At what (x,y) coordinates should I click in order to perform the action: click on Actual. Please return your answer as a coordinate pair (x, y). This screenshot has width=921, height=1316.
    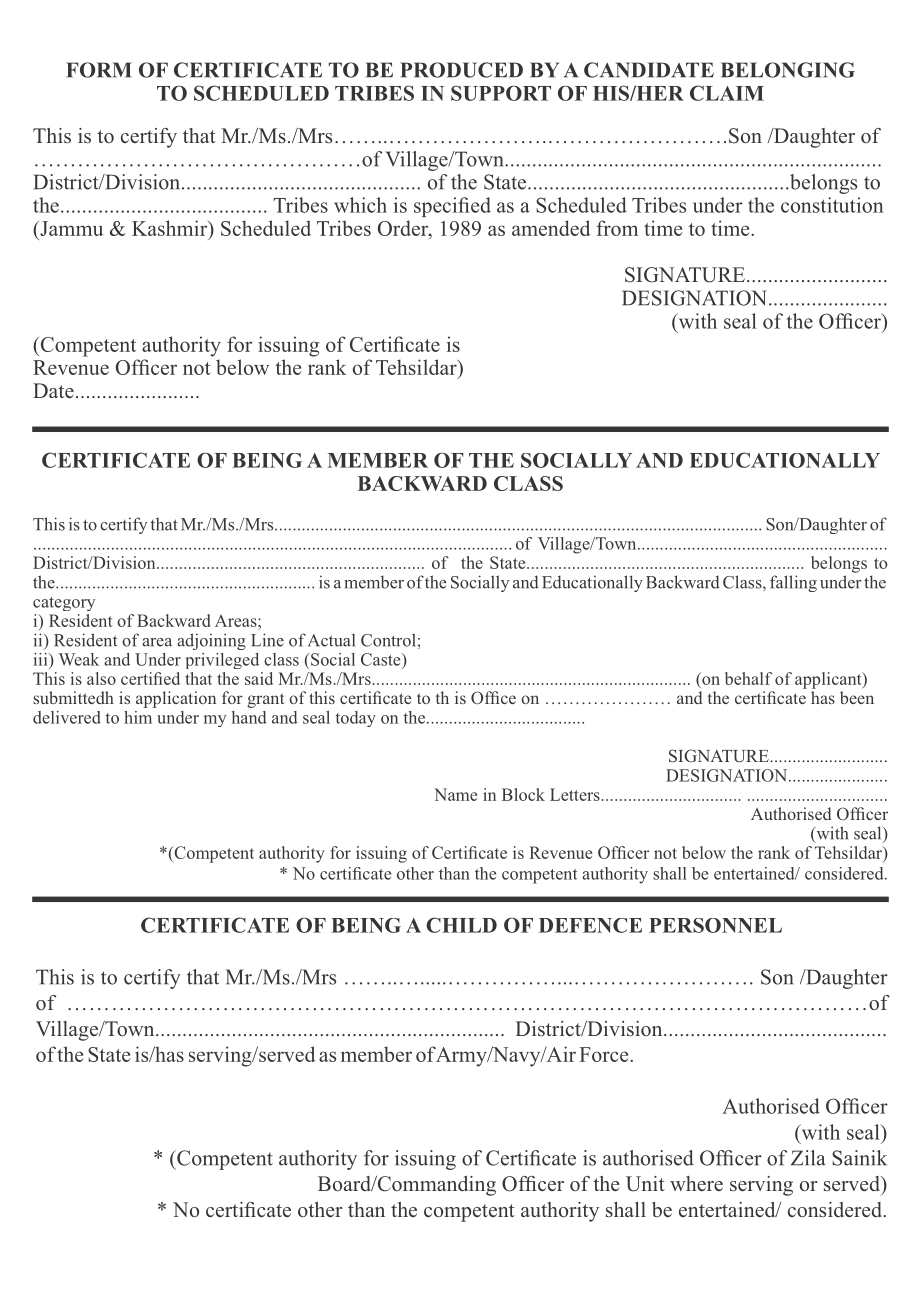
    Looking at the image, I should click on (331, 640).
